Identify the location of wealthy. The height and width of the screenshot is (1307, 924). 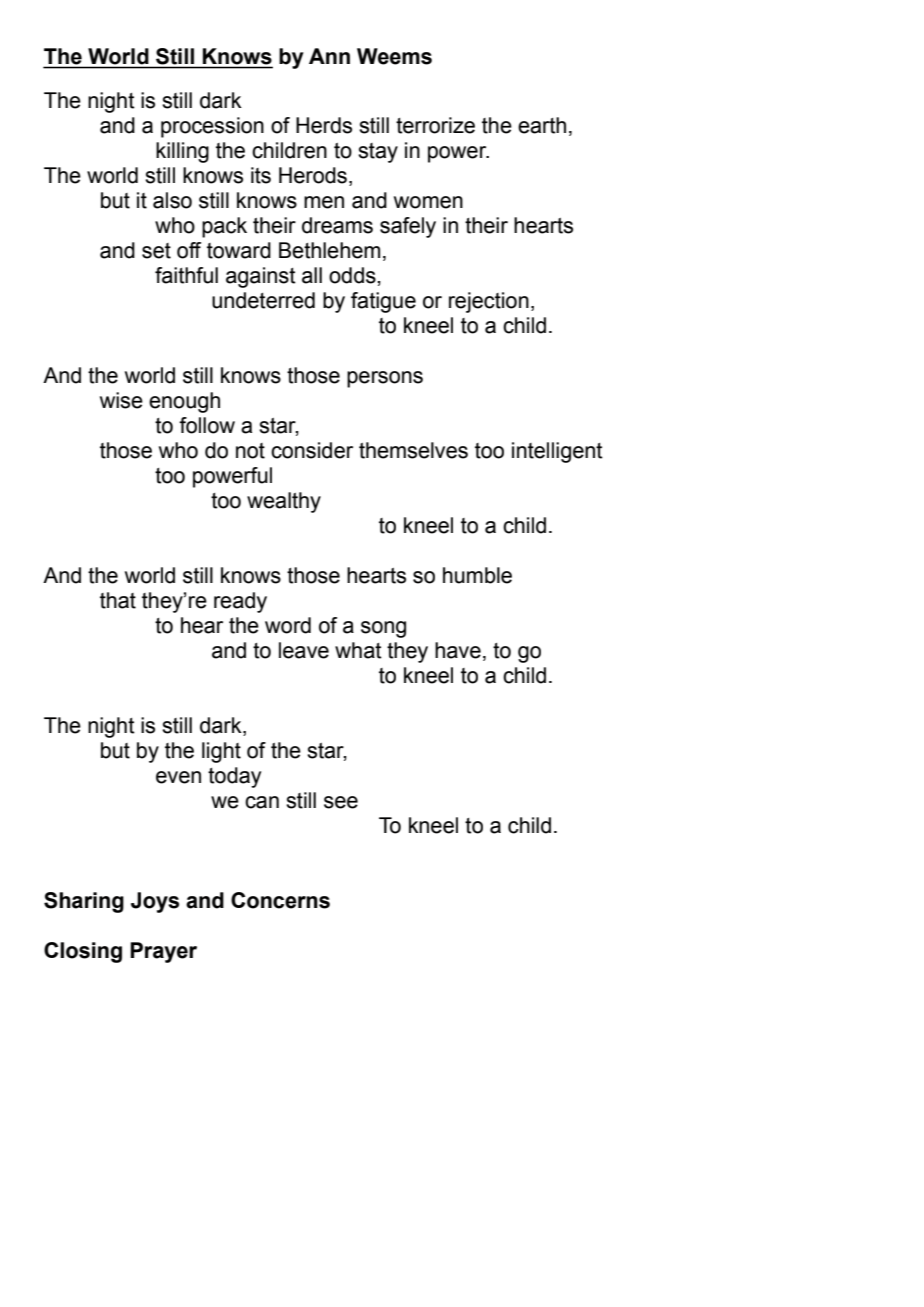
(284, 502).
